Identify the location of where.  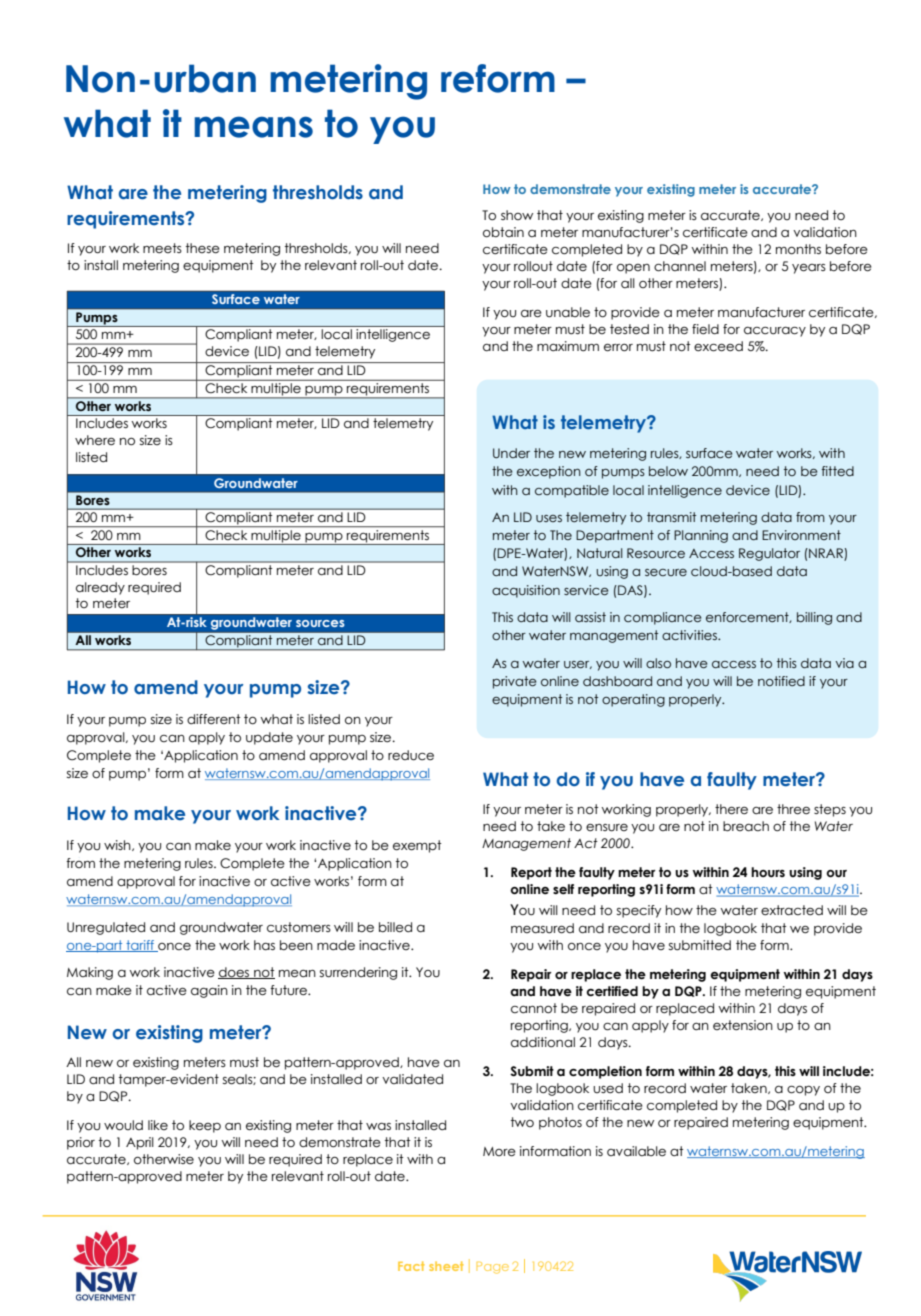
(95, 440).
